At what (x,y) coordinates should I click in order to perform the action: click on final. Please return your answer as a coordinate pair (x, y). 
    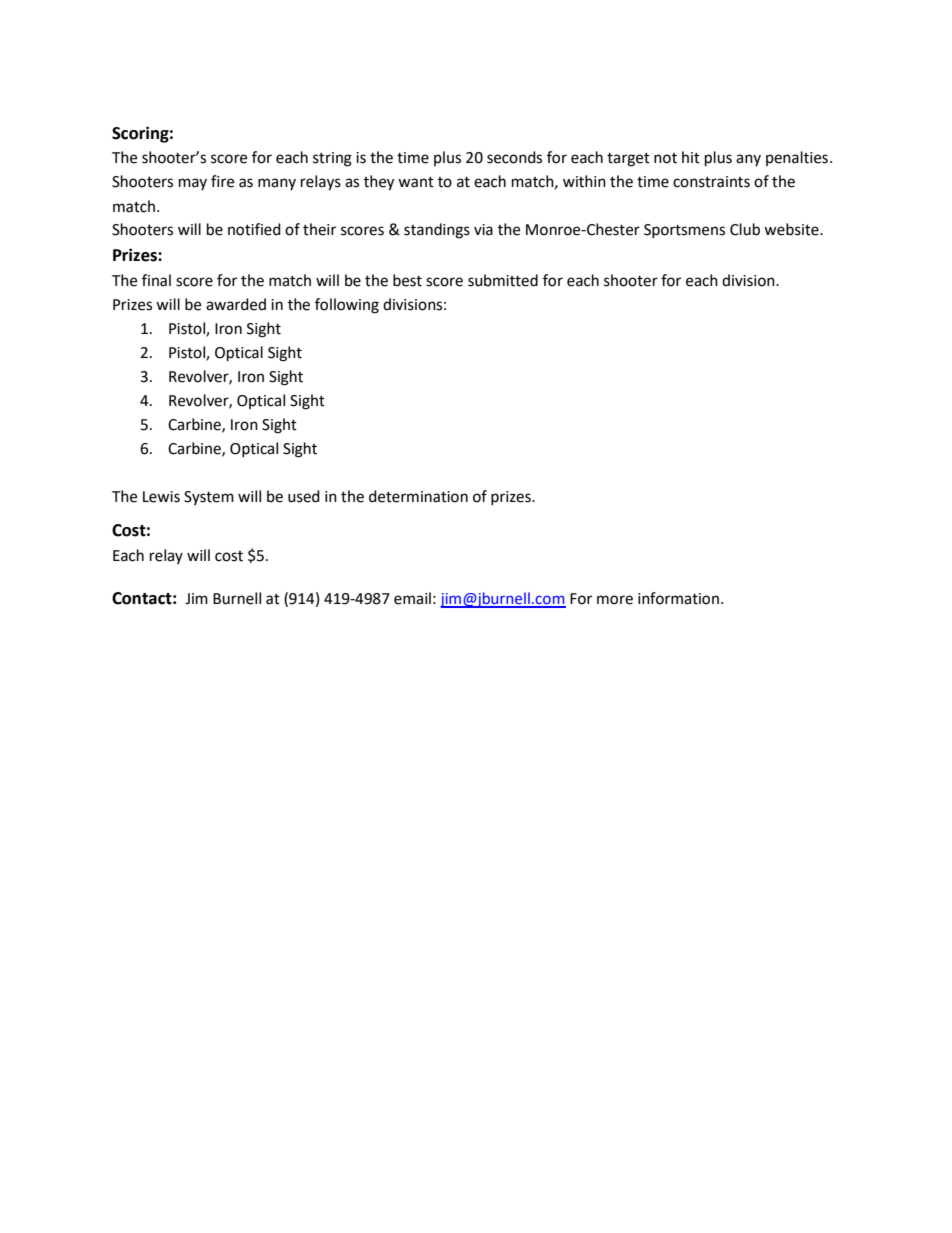
    Looking at the image, I should click on (156, 280).
